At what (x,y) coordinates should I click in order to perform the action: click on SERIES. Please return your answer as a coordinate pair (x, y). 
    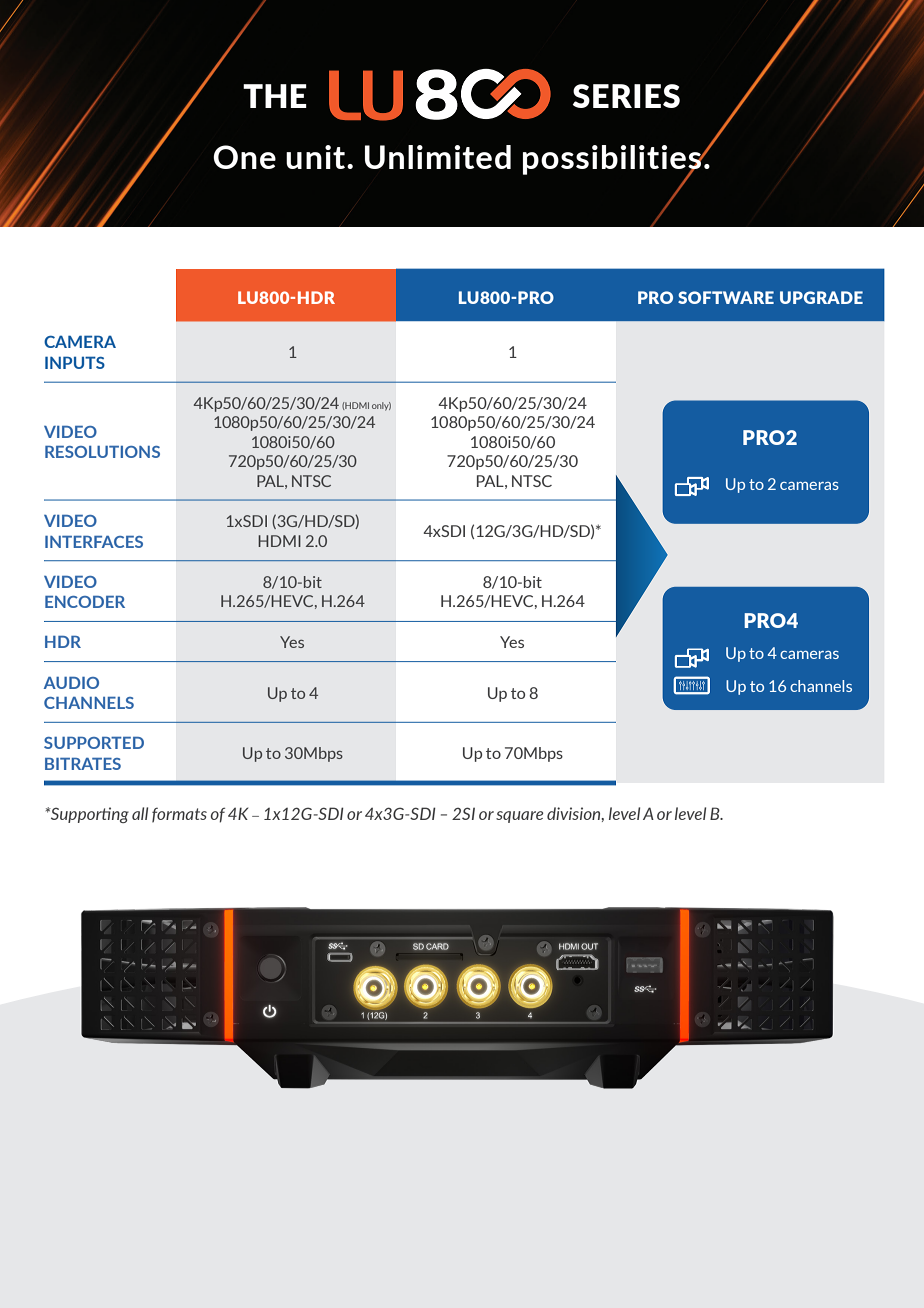
    Looking at the image, I should click on (626, 96).
